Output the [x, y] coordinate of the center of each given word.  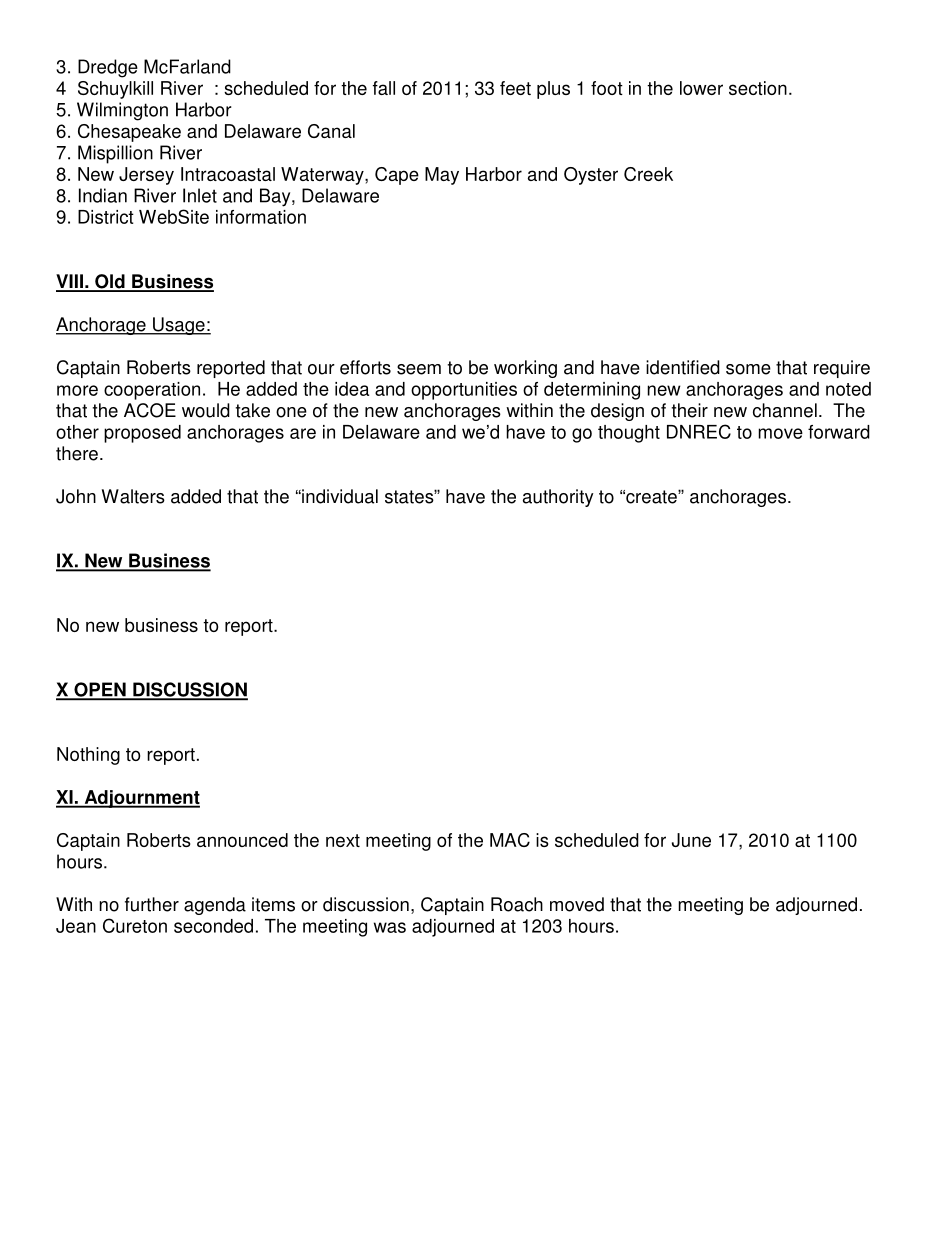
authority [558, 498]
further [152, 904]
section [758, 88]
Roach [517, 904]
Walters [133, 496]
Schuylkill [115, 90]
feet [515, 88]
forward [839, 432]
